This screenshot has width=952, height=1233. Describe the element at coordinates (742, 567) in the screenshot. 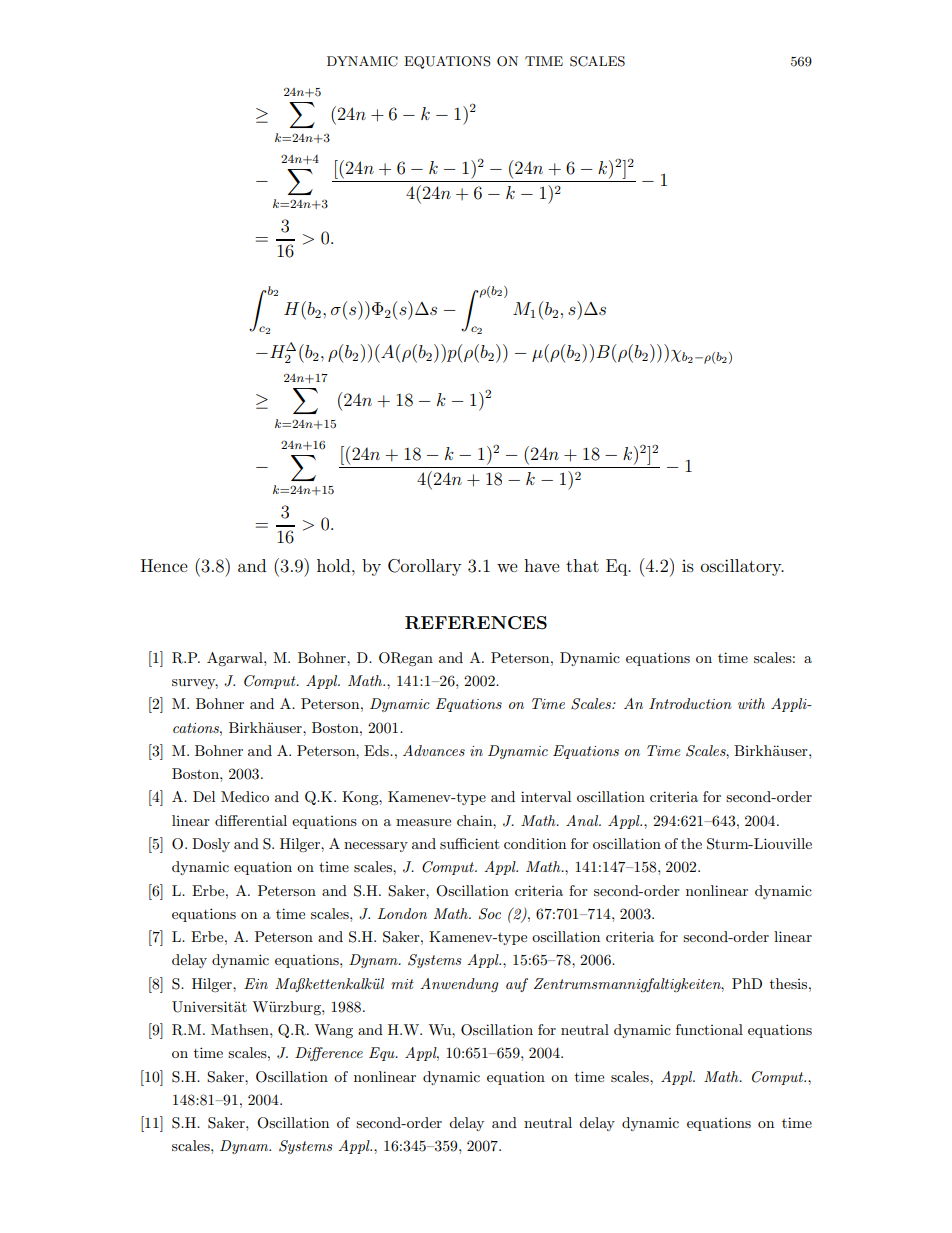

I see `oscillatory` at that location.
